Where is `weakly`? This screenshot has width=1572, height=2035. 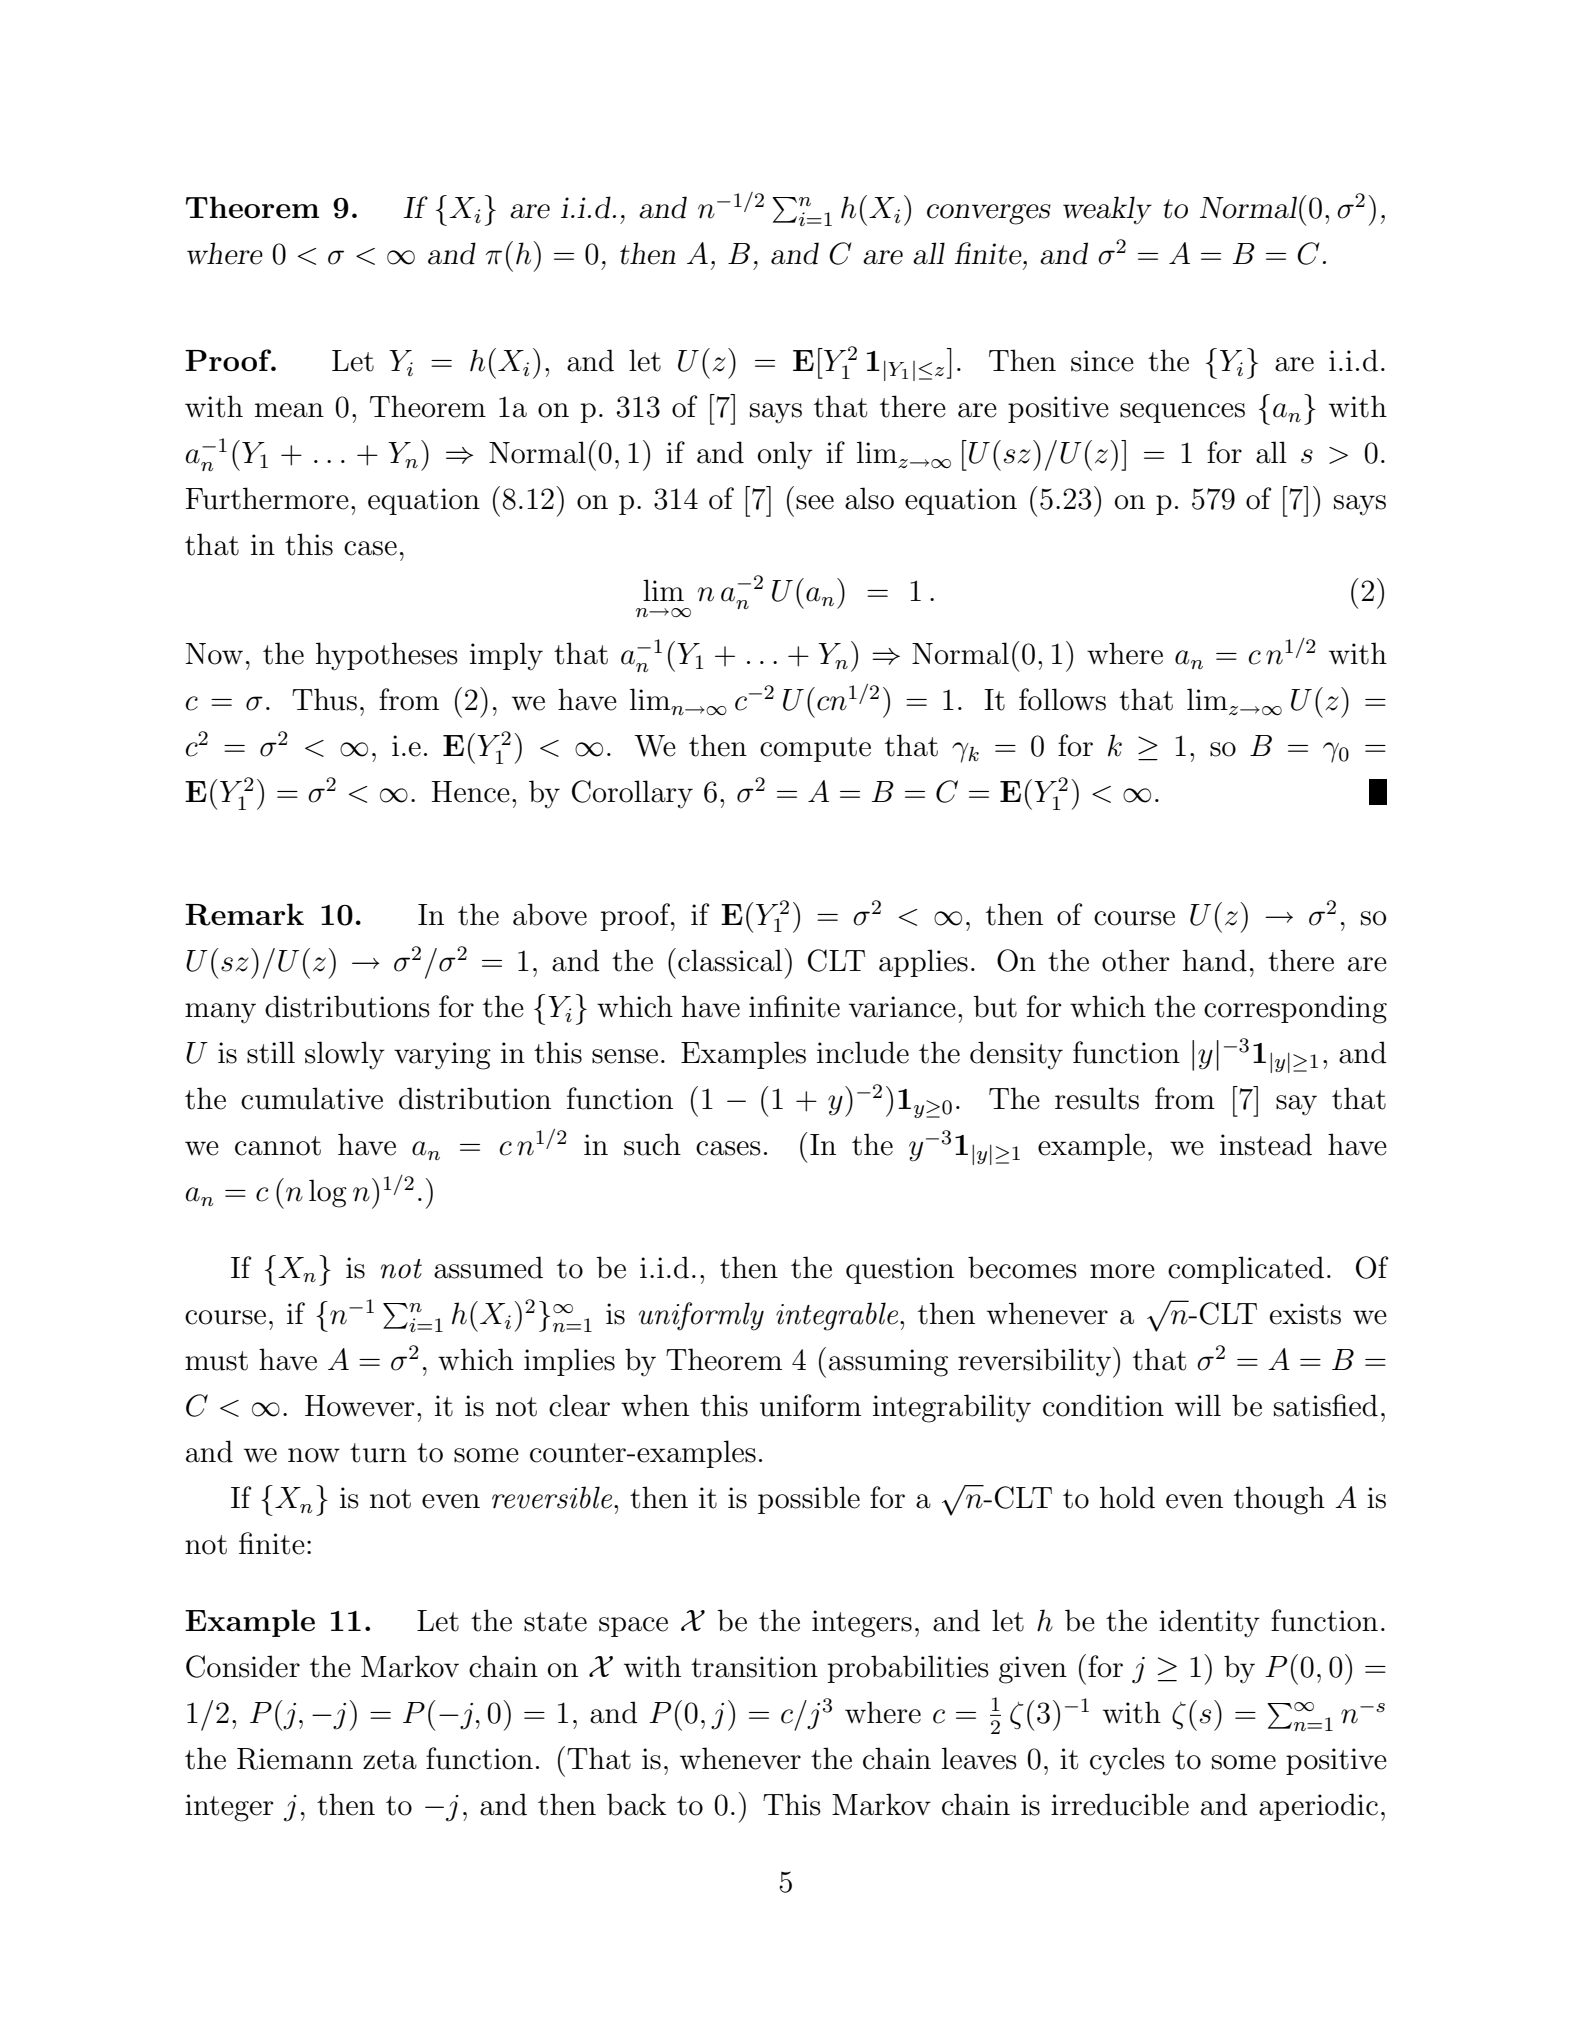 weakly is located at coordinates (1107, 210).
